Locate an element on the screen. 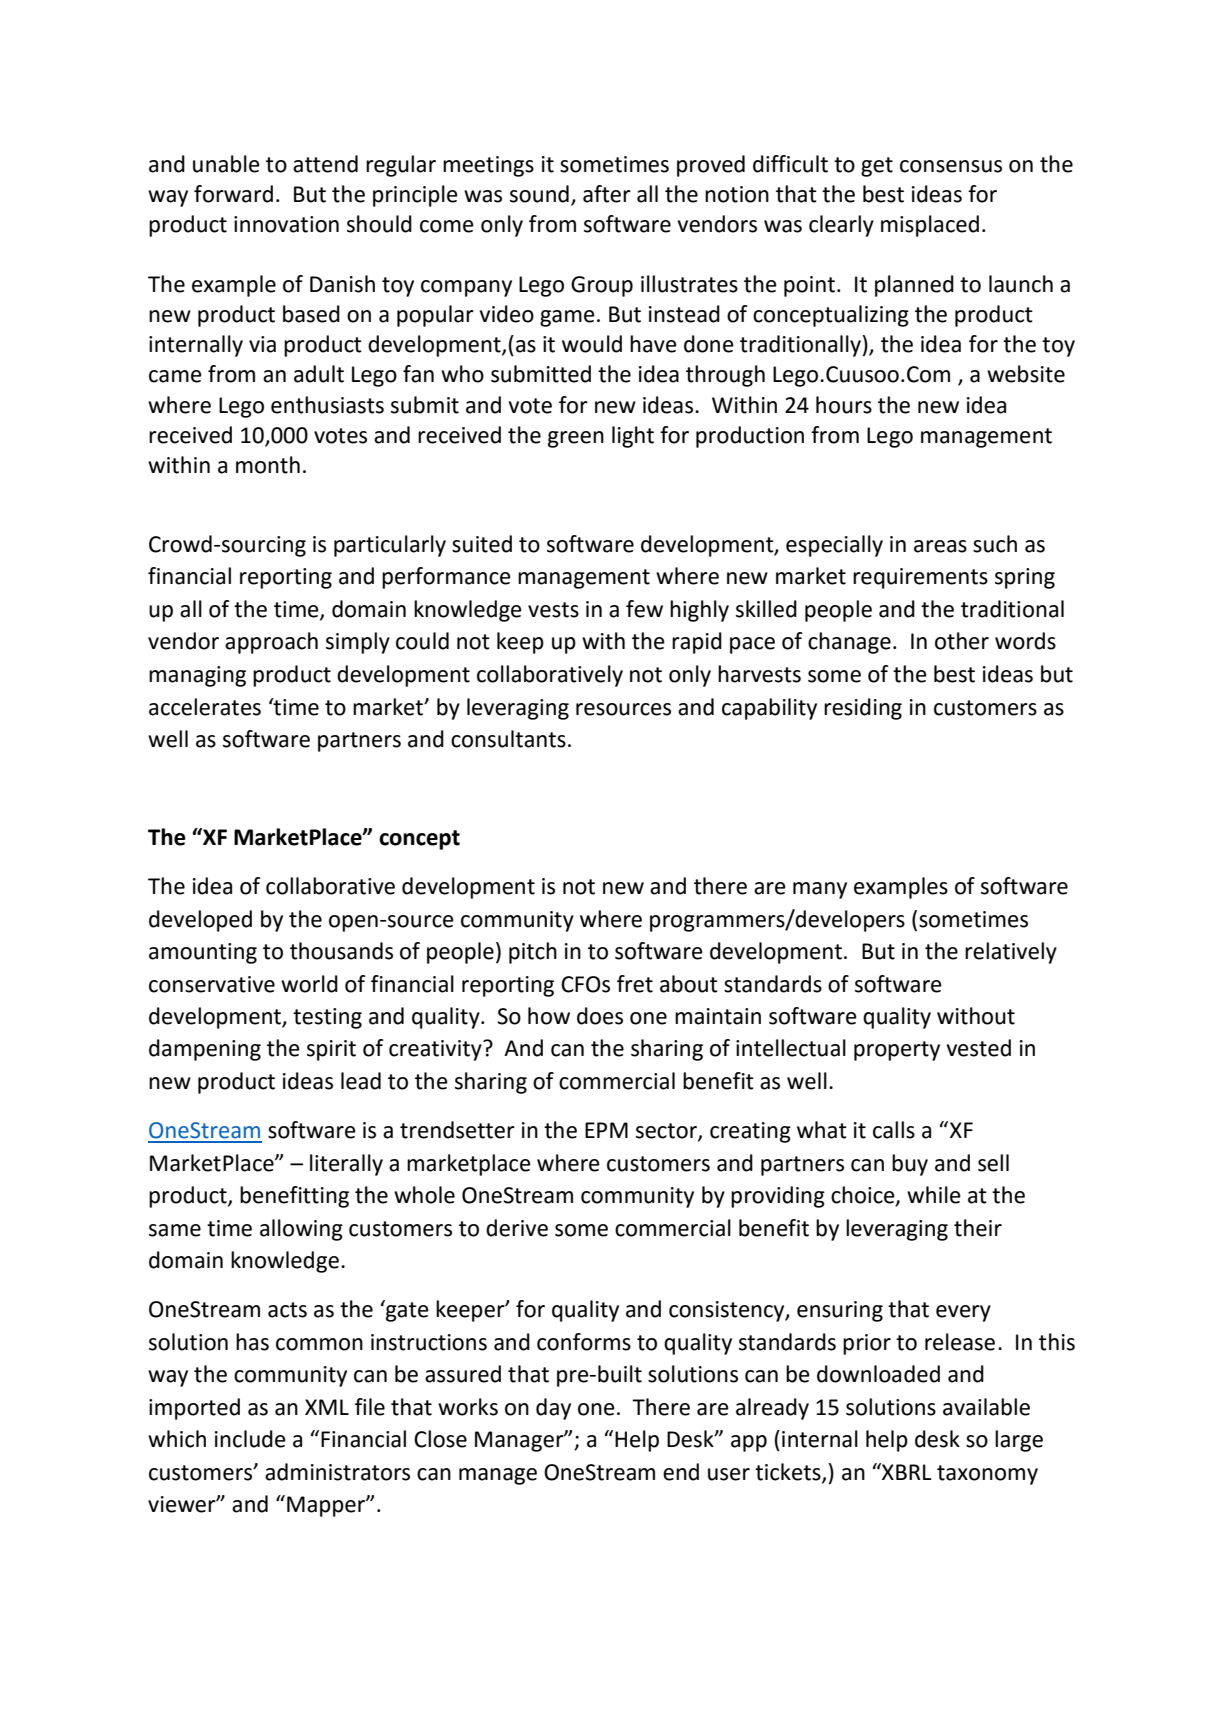 The image size is (1225, 1732). does is located at coordinates (600, 1016).
